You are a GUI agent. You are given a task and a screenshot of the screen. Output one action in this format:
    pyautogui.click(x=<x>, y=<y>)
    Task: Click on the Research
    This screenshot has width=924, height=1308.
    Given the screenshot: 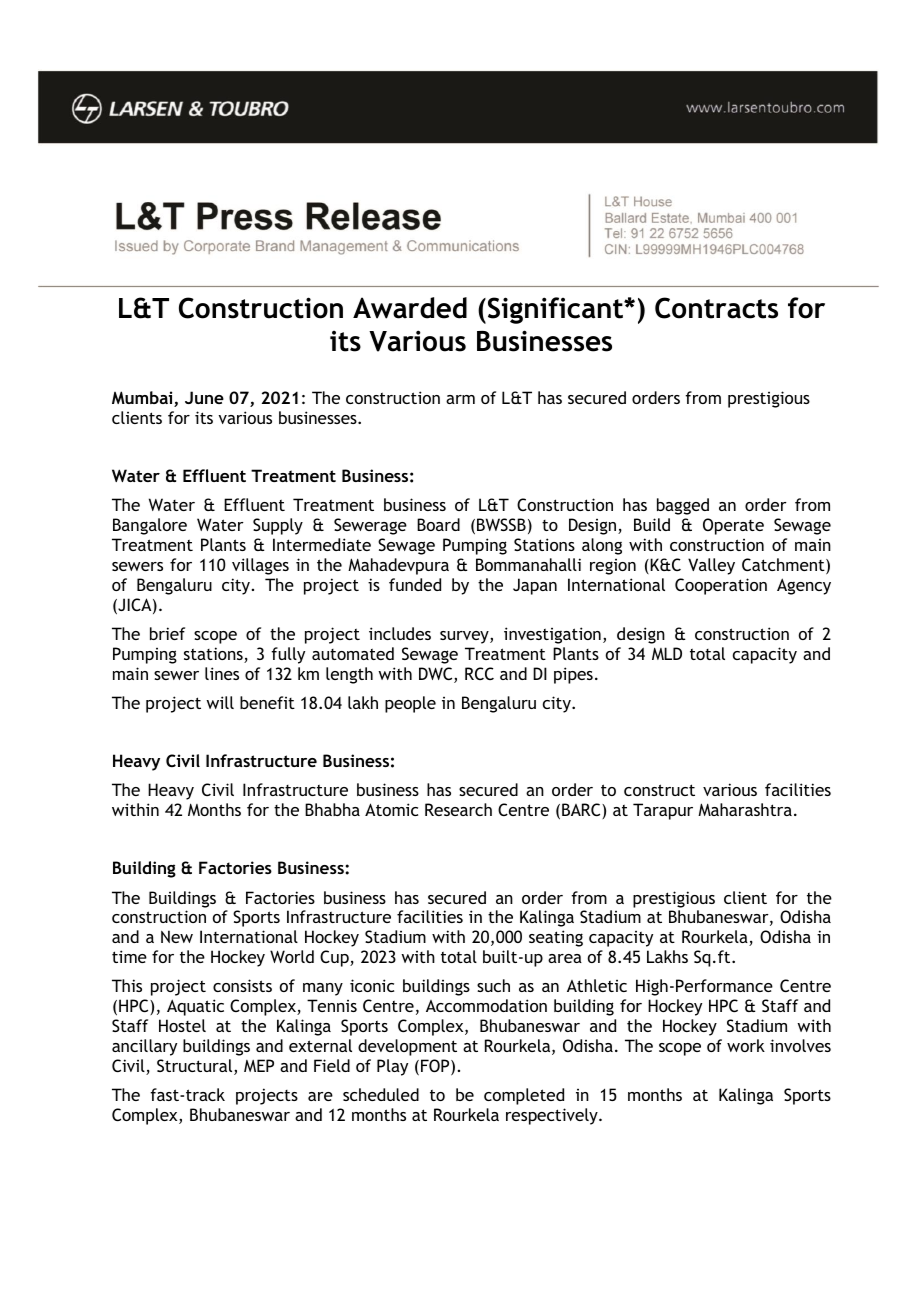 What is the action you would take?
    pyautogui.click(x=458, y=809)
